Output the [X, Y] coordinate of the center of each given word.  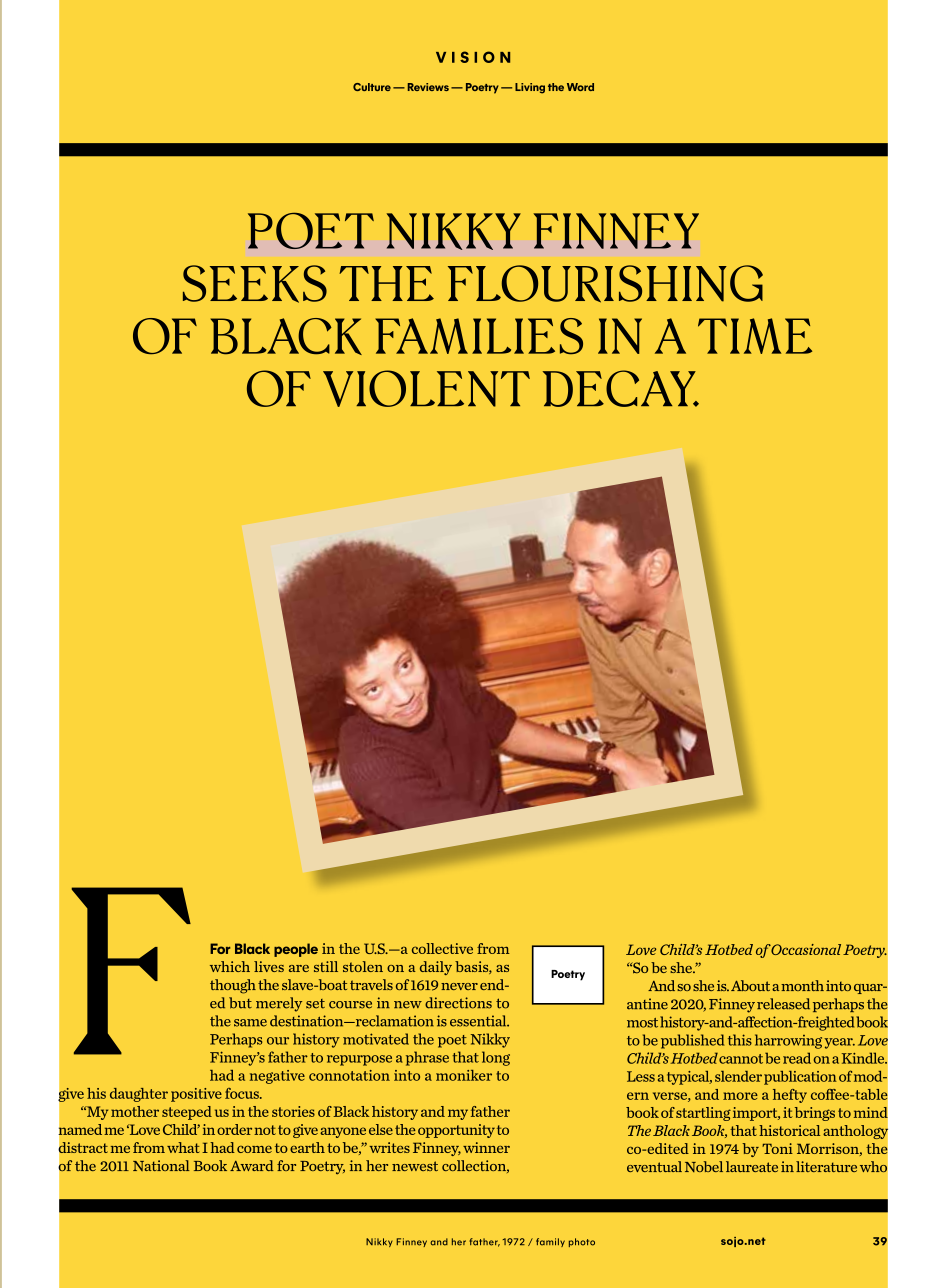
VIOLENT [426, 388]
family [550, 1242]
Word [580, 87]
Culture [372, 87]
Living [530, 88]
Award [252, 1165]
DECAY [620, 388]
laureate [752, 1166]
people [296, 950]
